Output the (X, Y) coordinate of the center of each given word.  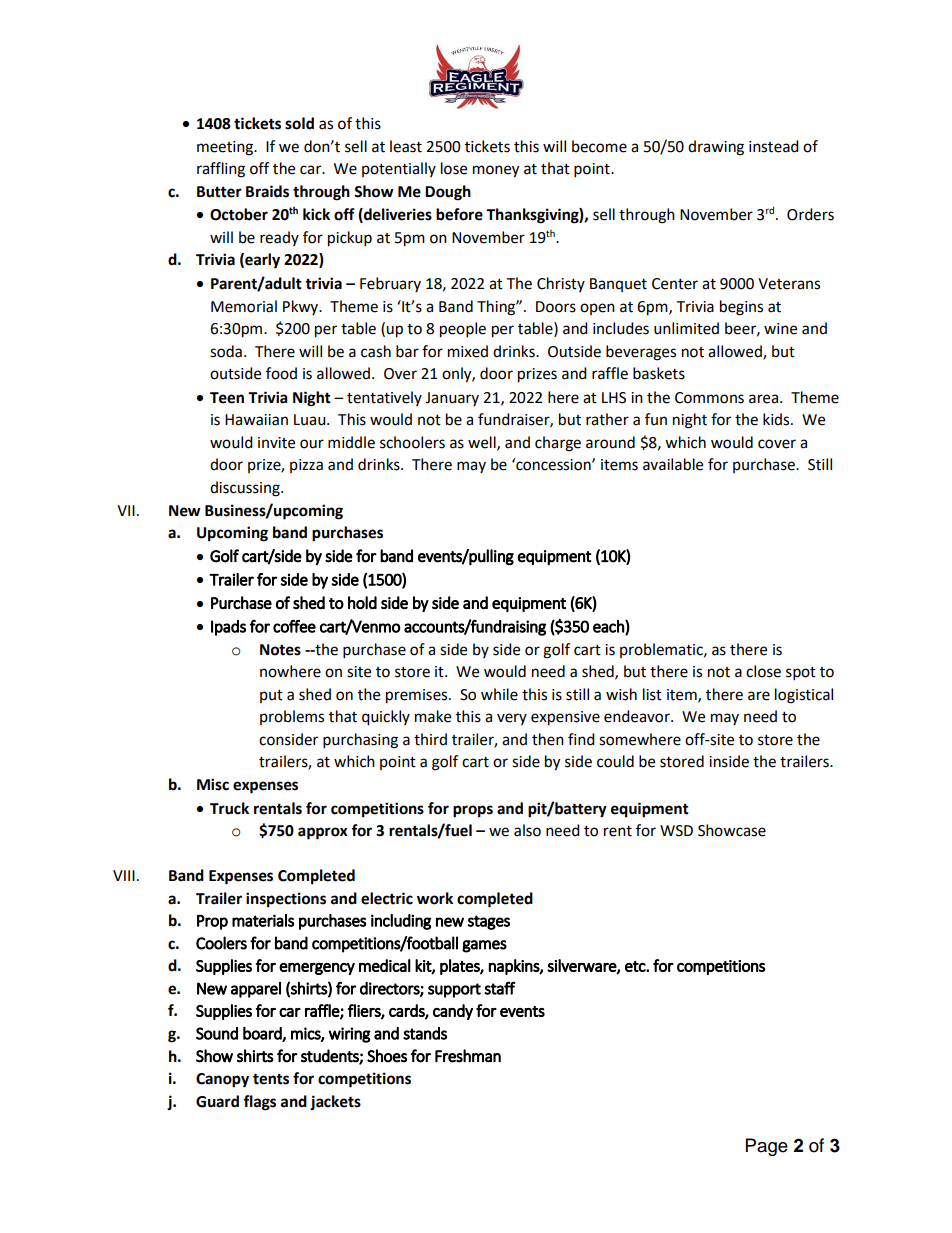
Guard (217, 1101)
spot (801, 674)
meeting (226, 148)
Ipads (228, 628)
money (496, 171)
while (499, 694)
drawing (716, 148)
